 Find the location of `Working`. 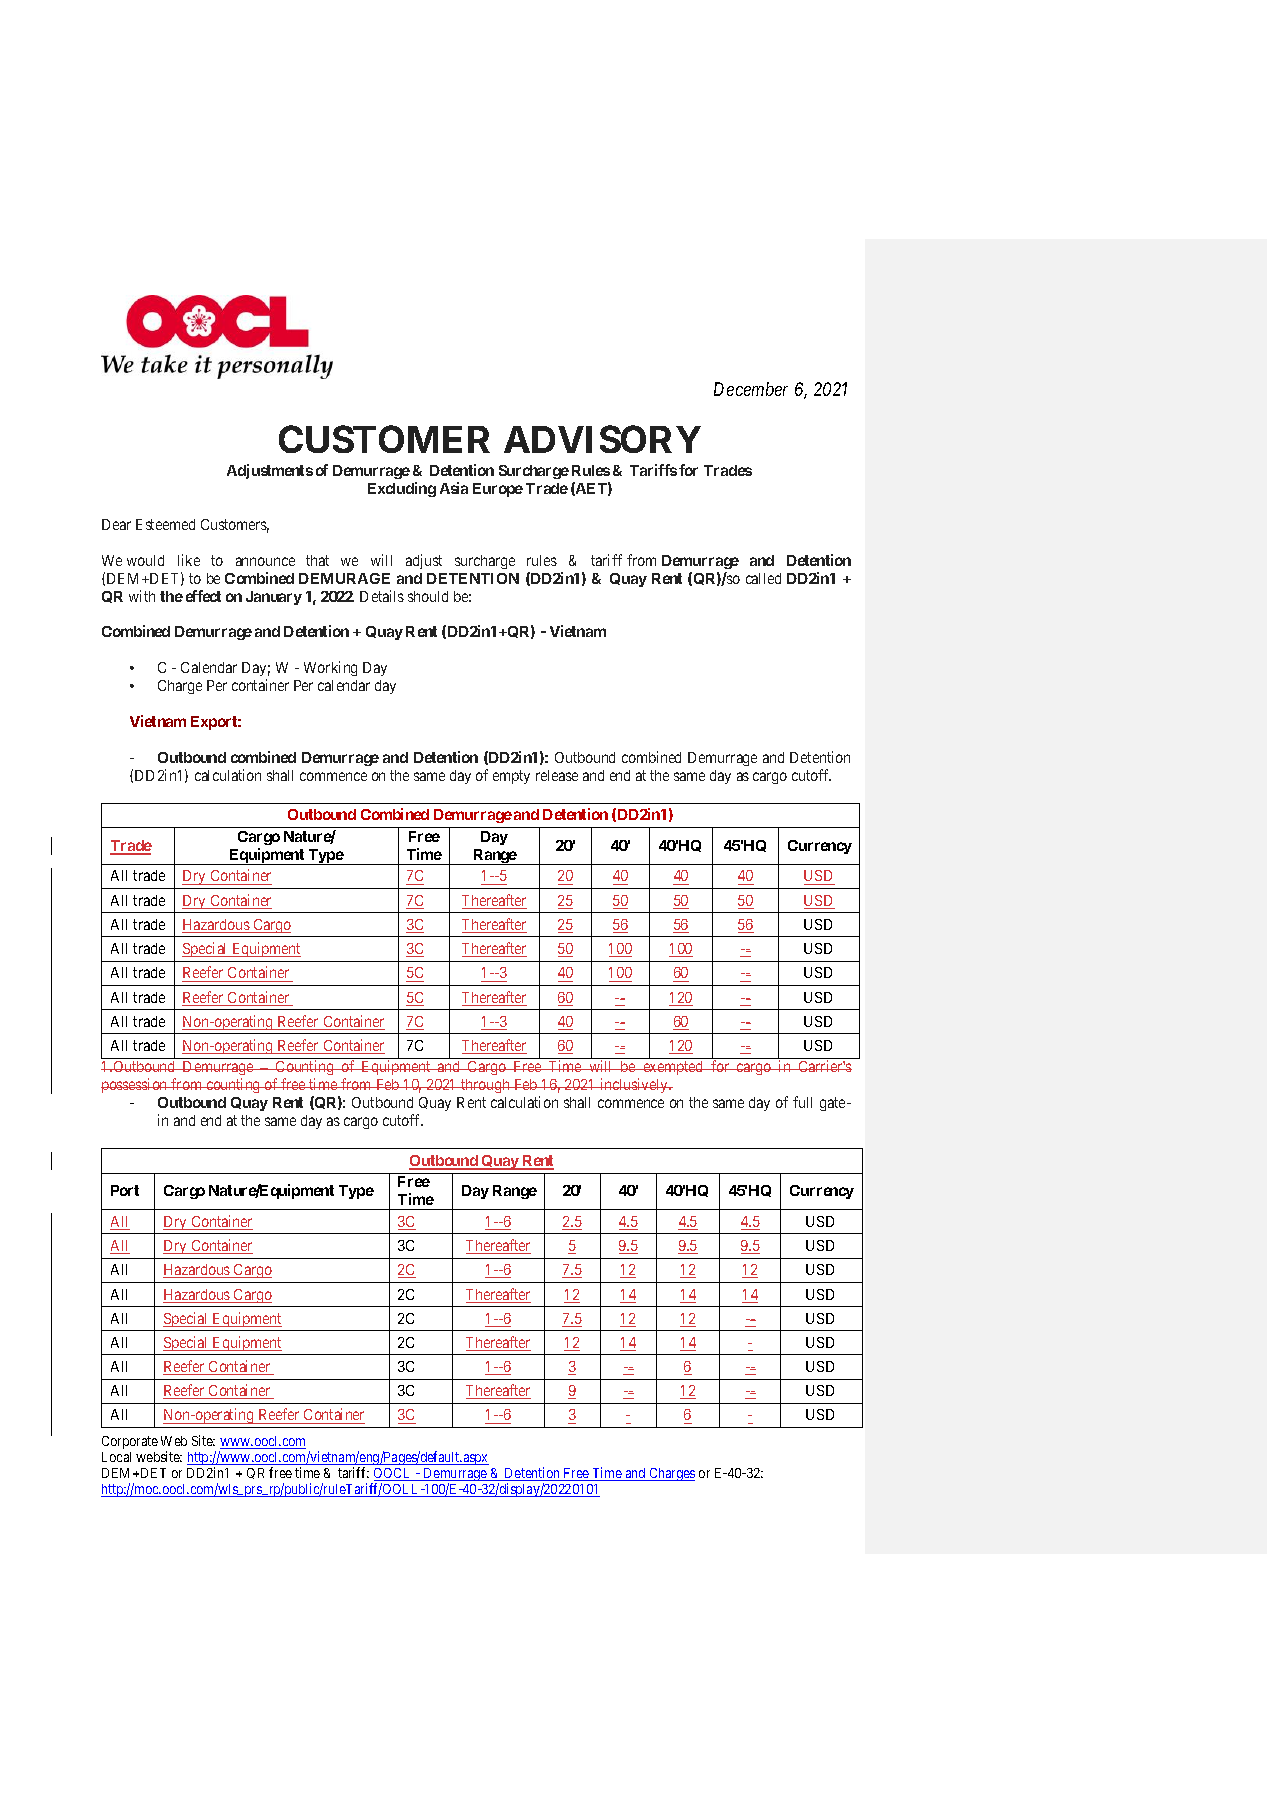

Working is located at coordinates (330, 668).
